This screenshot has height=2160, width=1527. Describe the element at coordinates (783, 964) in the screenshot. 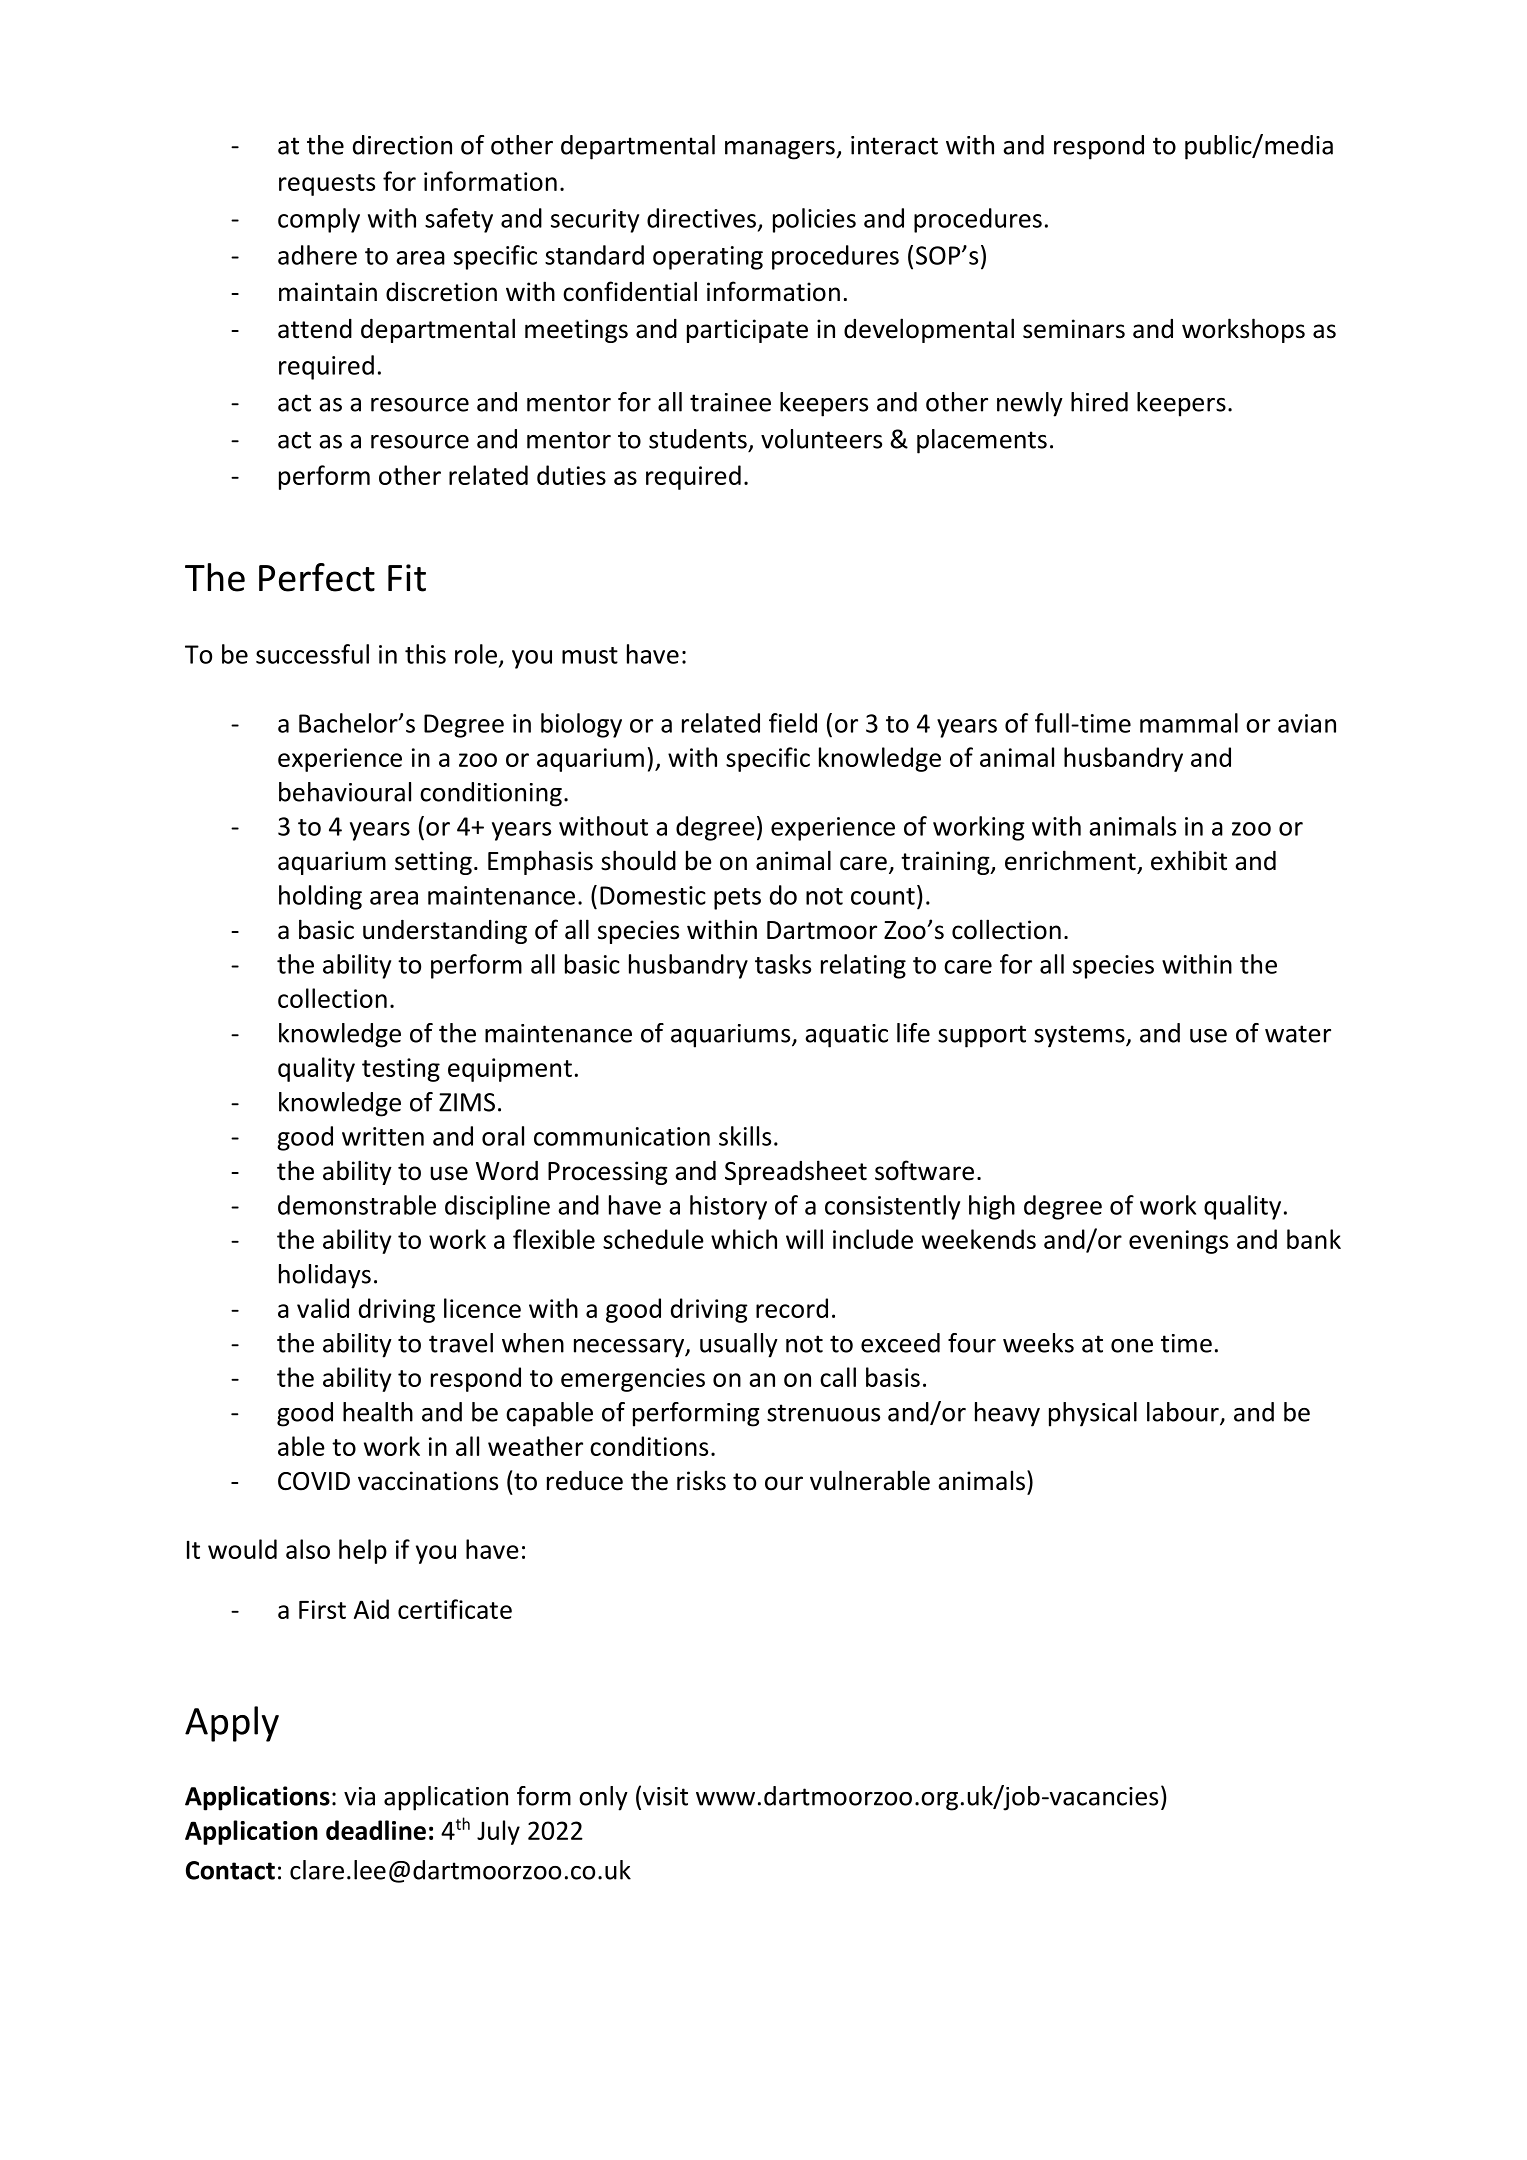

I see `tasks` at that location.
